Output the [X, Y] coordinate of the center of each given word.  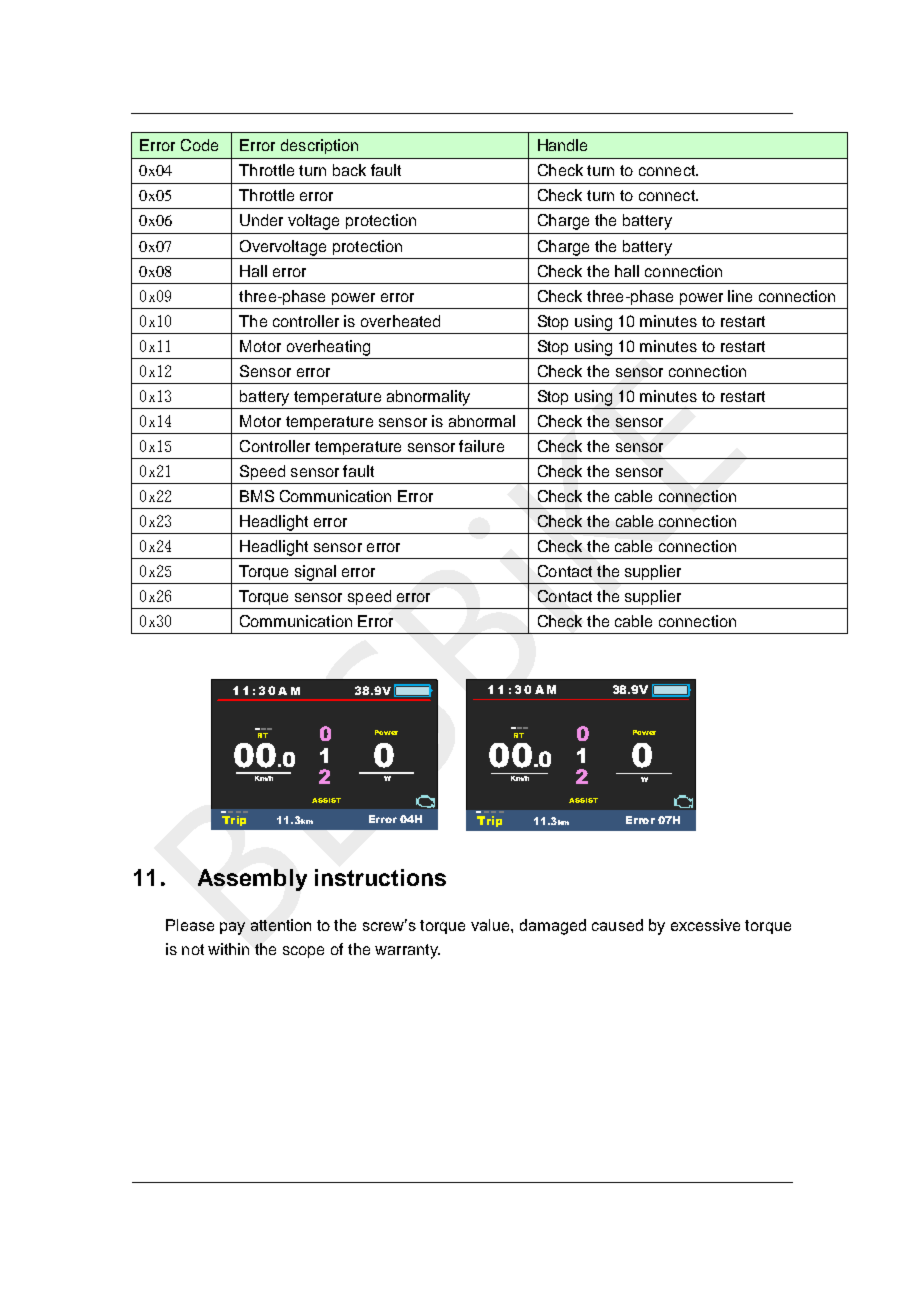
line [740, 296]
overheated [400, 321]
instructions [380, 877]
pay [232, 928]
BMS [257, 496]
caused [617, 925]
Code [199, 145]
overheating [328, 348]
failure [481, 446]
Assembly [252, 880]
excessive [705, 925]
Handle [562, 145]
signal [315, 573]
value [491, 925]
